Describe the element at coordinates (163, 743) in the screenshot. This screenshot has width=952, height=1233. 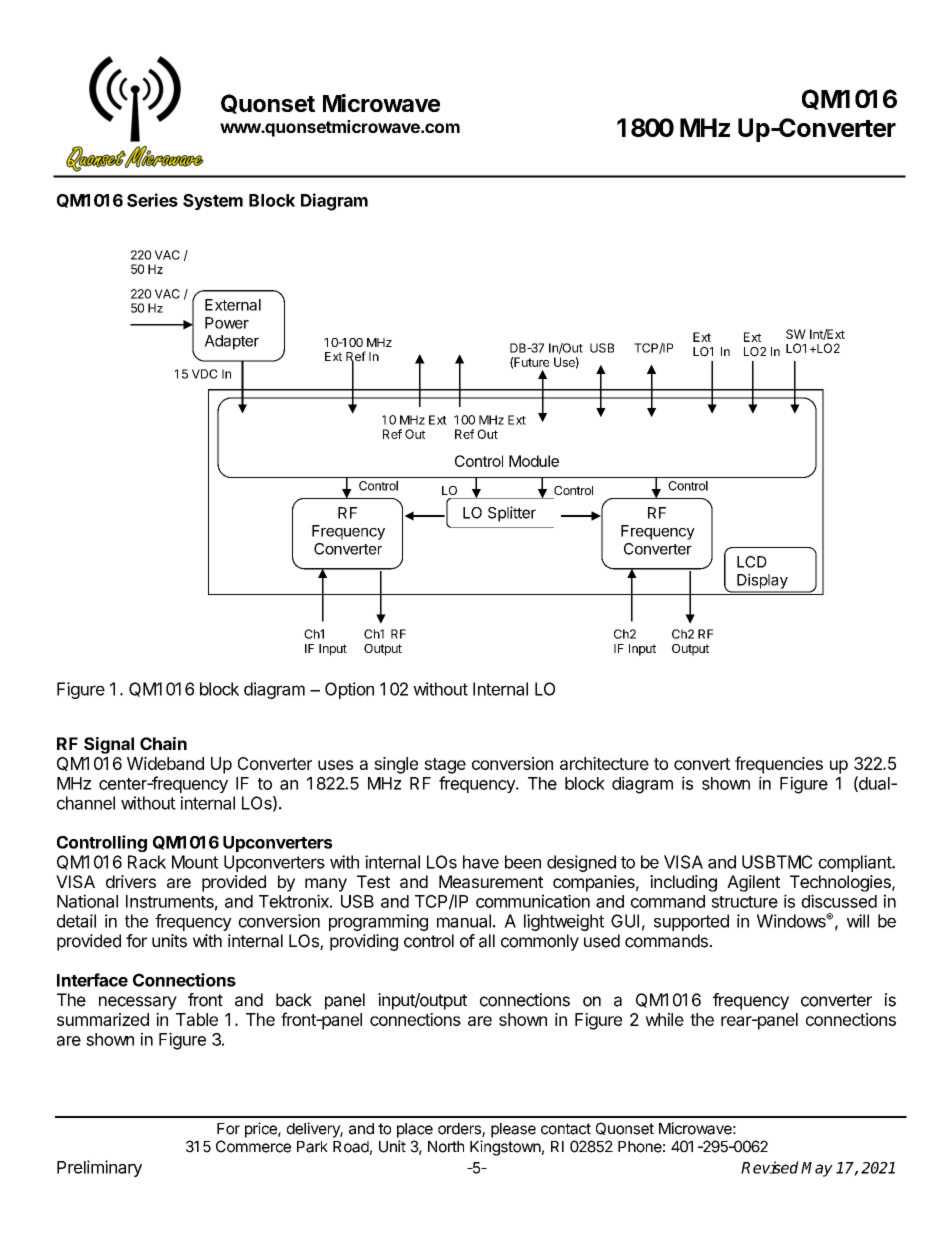
I see `Chain` at that location.
